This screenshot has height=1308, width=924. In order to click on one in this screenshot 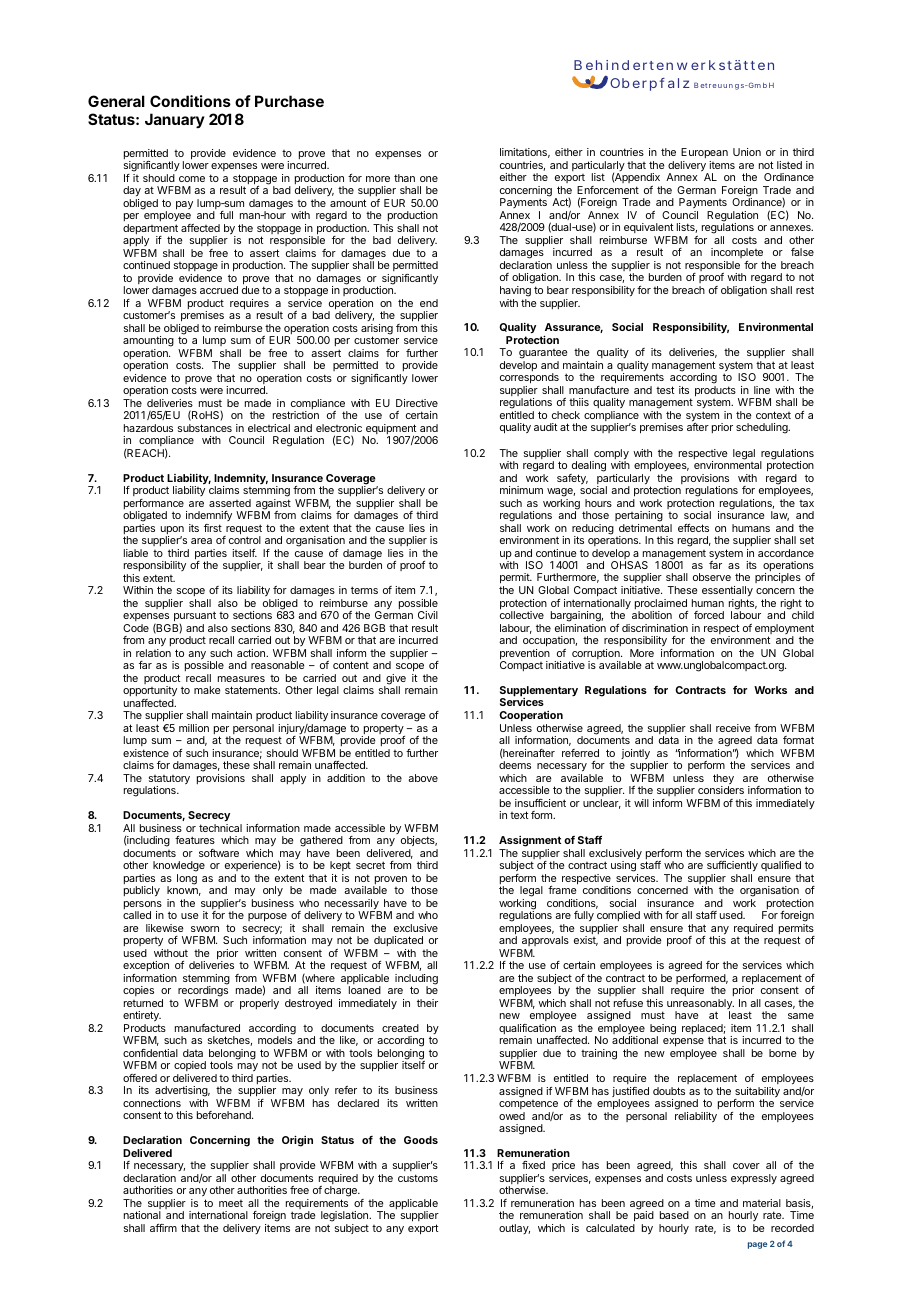, I will do `click(429, 179)`.
